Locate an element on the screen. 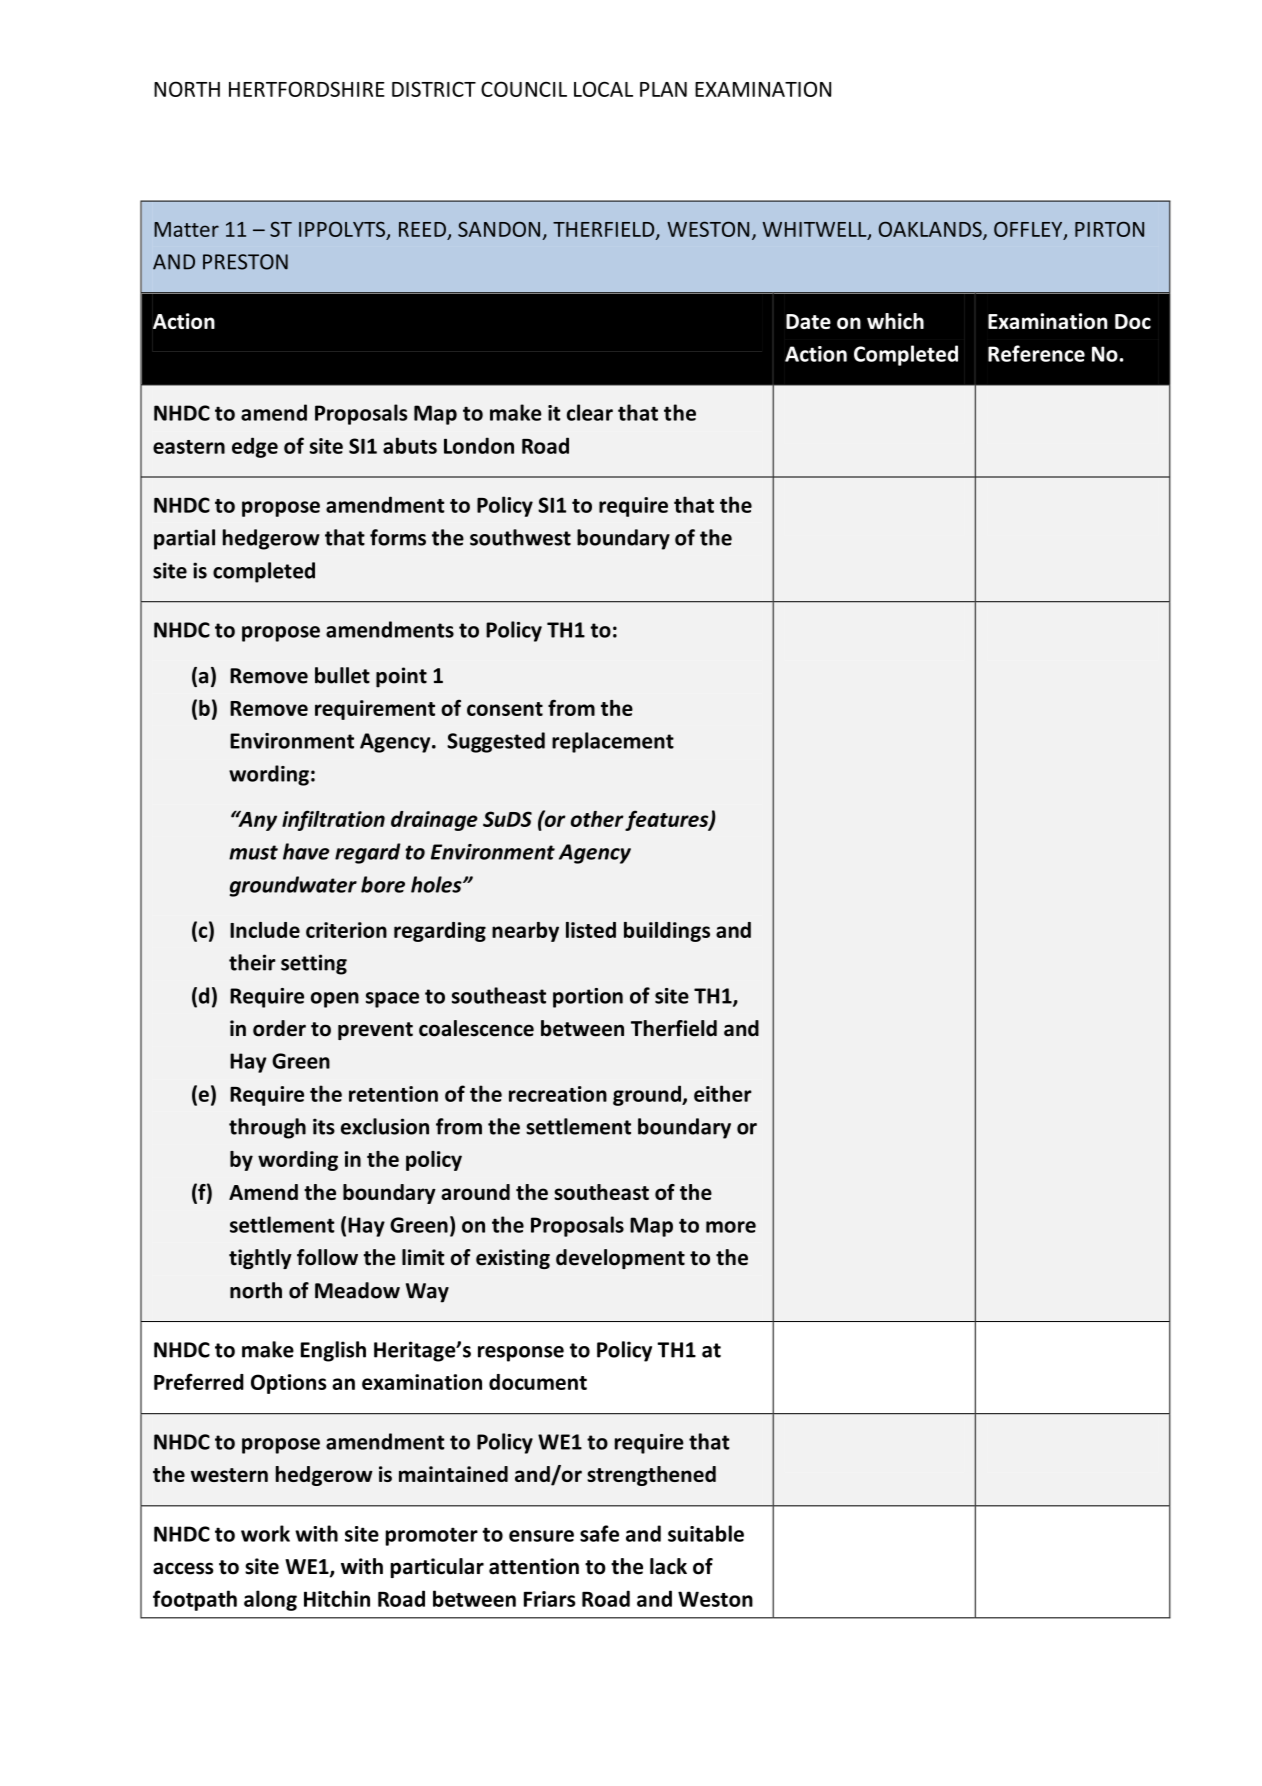 This screenshot has height=1786, width=1262. other is located at coordinates (597, 819).
